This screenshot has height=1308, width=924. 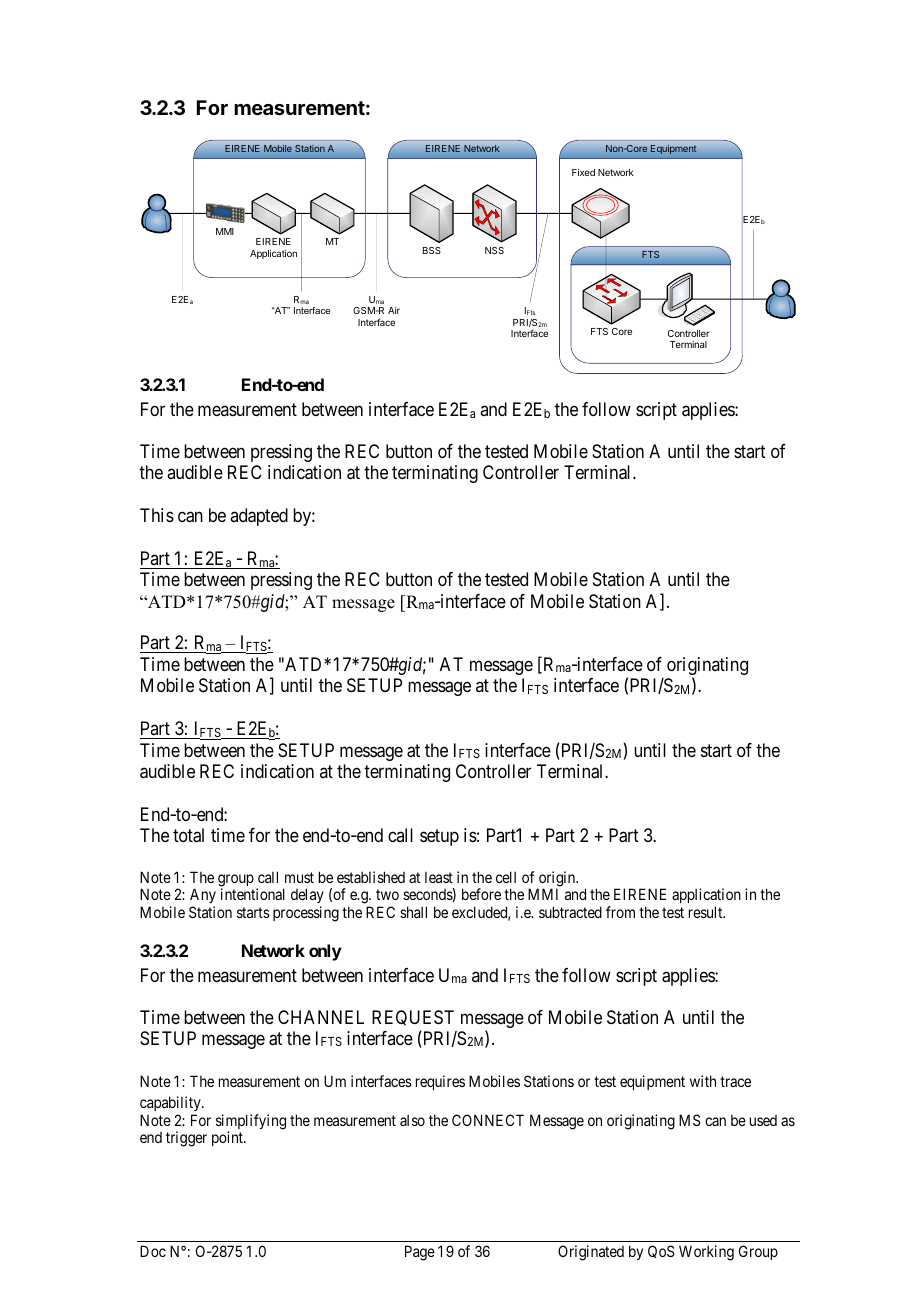 I want to click on BSS, so click(x=432, y=250).
